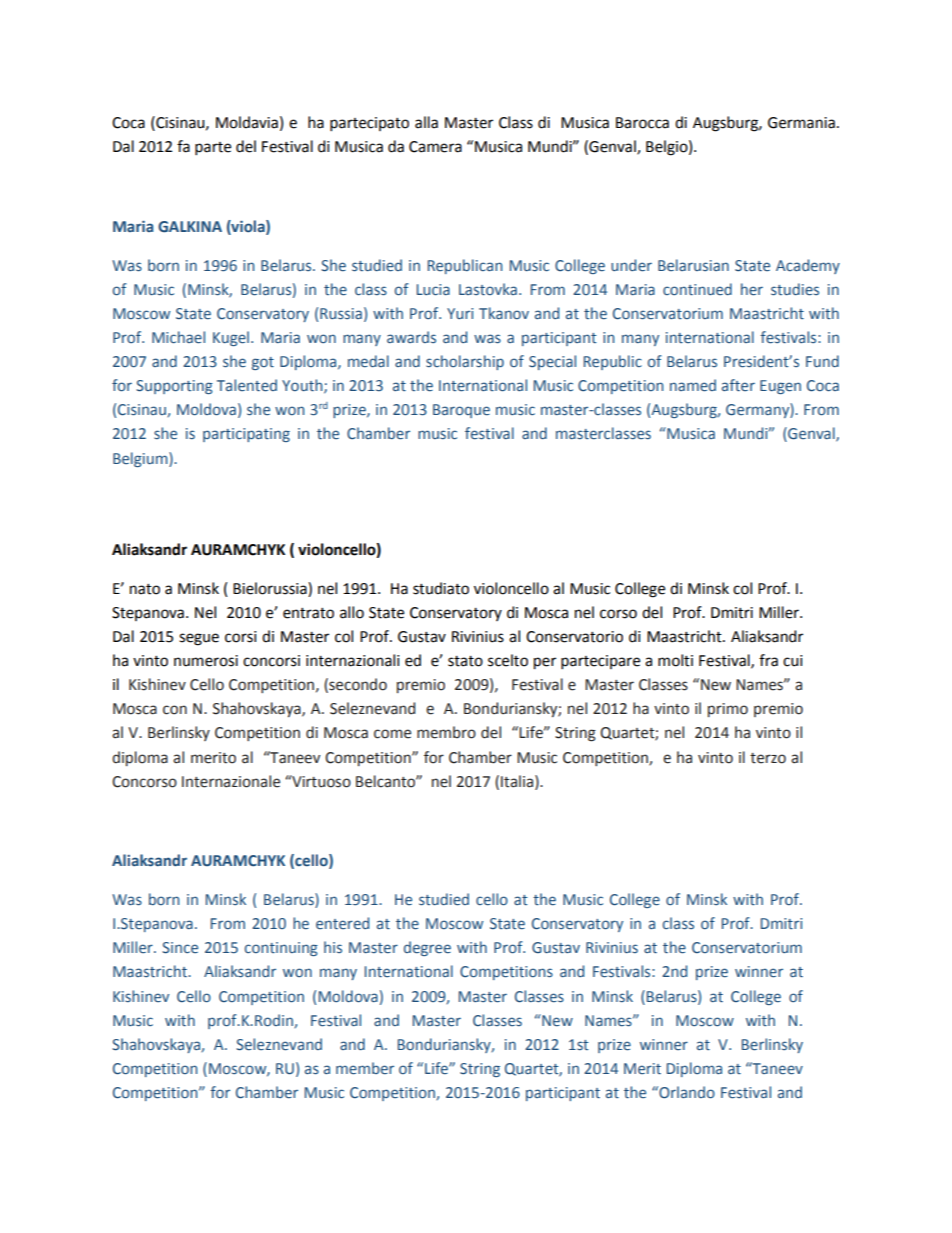 Image resolution: width=952 pixels, height=1233 pixels. What do you see at coordinates (801, 123) in the screenshot?
I see `Germania` at bounding box center [801, 123].
